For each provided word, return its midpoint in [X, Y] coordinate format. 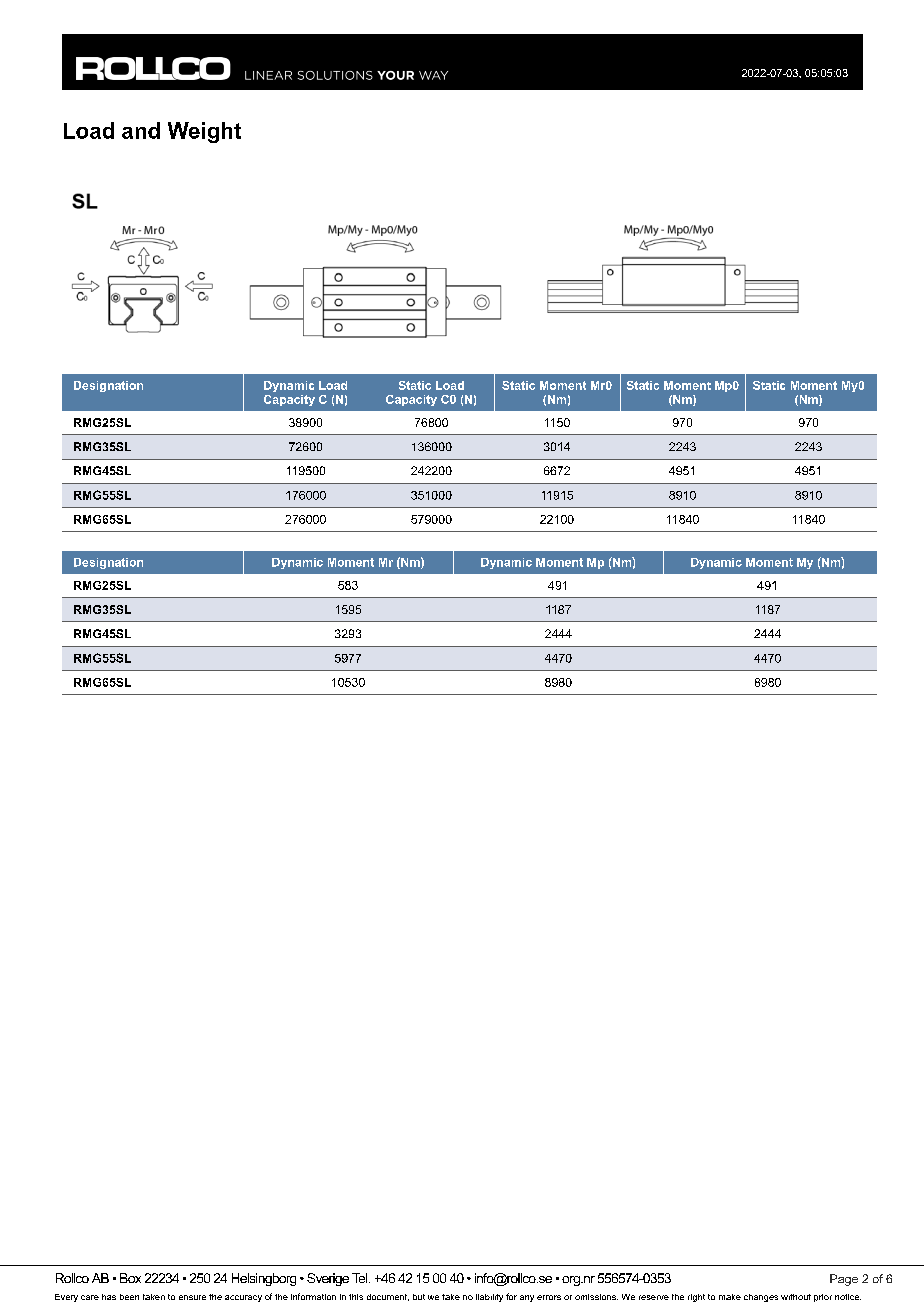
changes [761, 1298]
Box [130, 1278]
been [129, 1297]
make [730, 1297]
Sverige [328, 1279]
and [141, 130]
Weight [204, 132]
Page [844, 1280]
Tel [361, 1278]
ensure [192, 1297]
